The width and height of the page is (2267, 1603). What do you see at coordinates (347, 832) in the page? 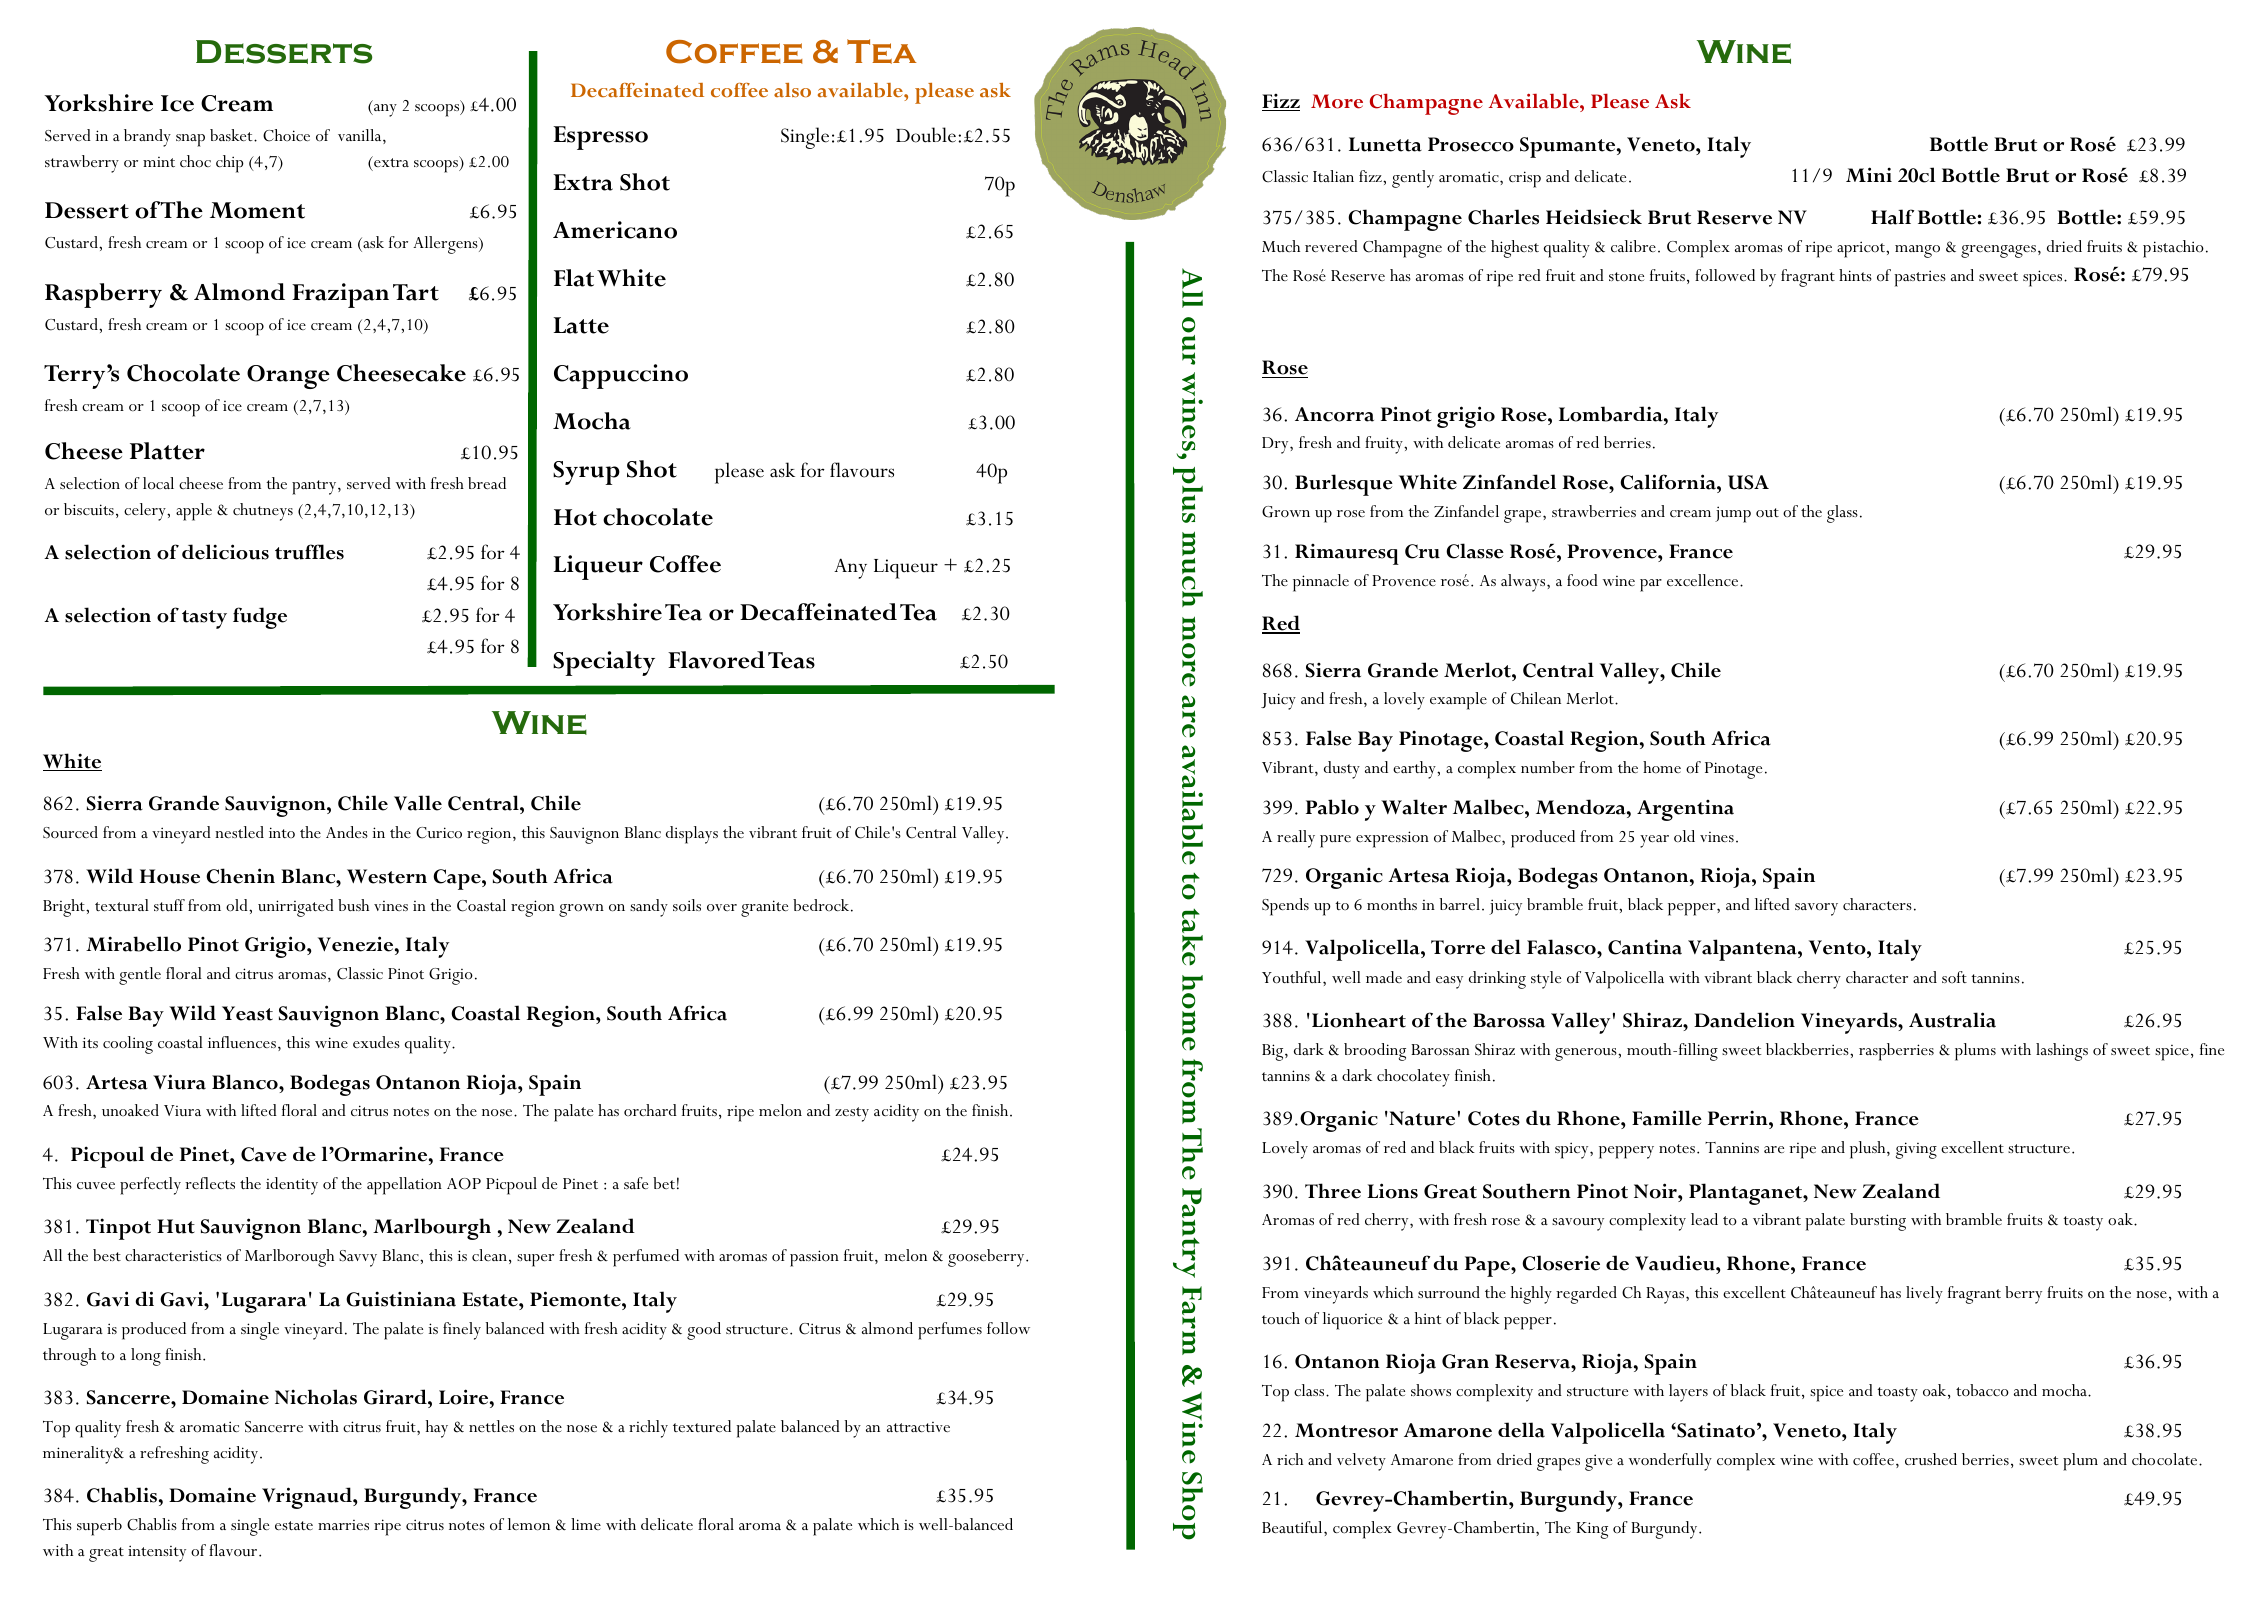
I see `Andes` at bounding box center [347, 832].
